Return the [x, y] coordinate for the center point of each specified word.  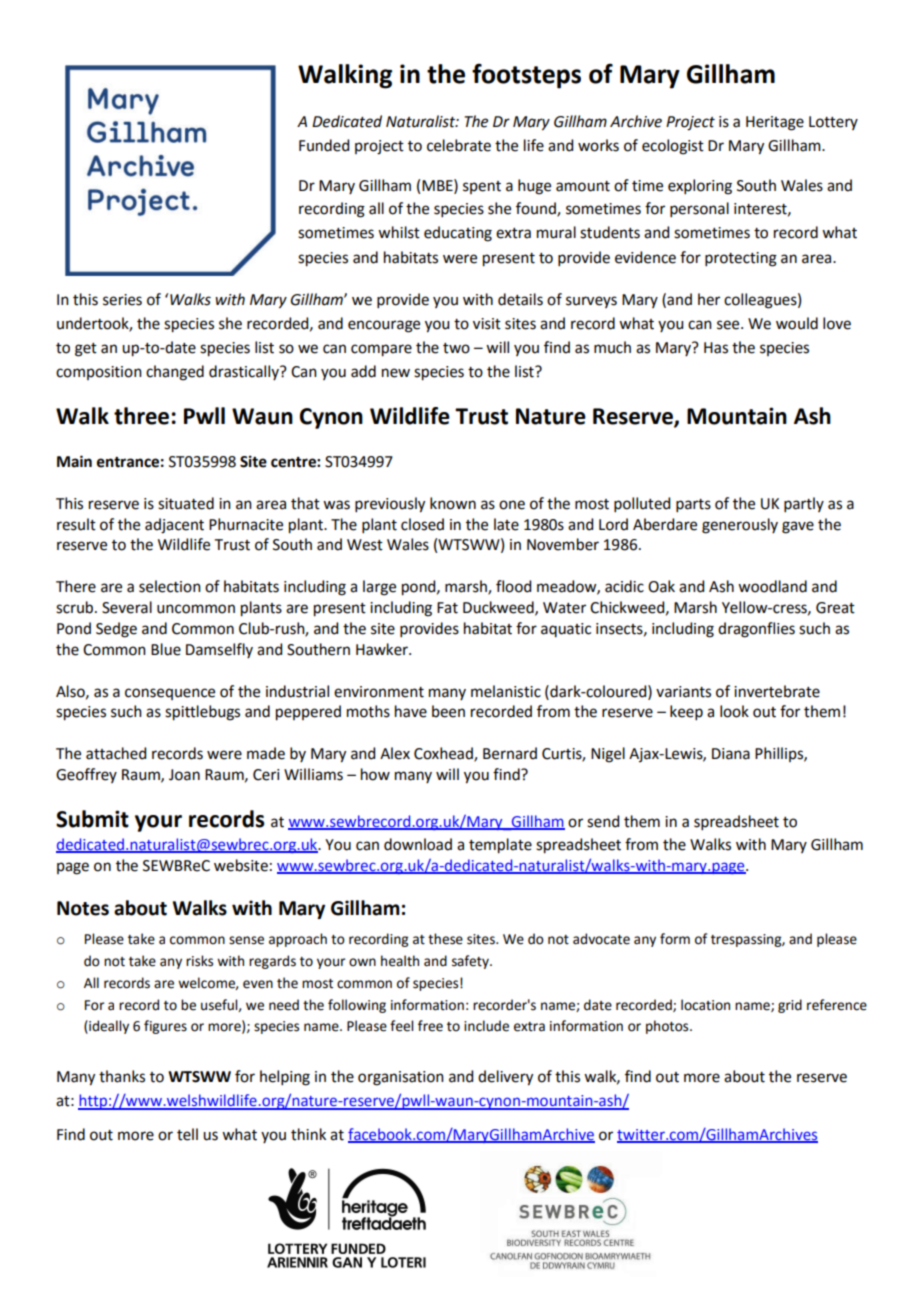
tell [187, 1134]
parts [693, 505]
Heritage [775, 123]
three [141, 416]
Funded [324, 145]
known [453, 503]
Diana [731, 754]
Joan [184, 775]
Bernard [510, 753]
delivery [505, 1078]
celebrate [459, 145]
